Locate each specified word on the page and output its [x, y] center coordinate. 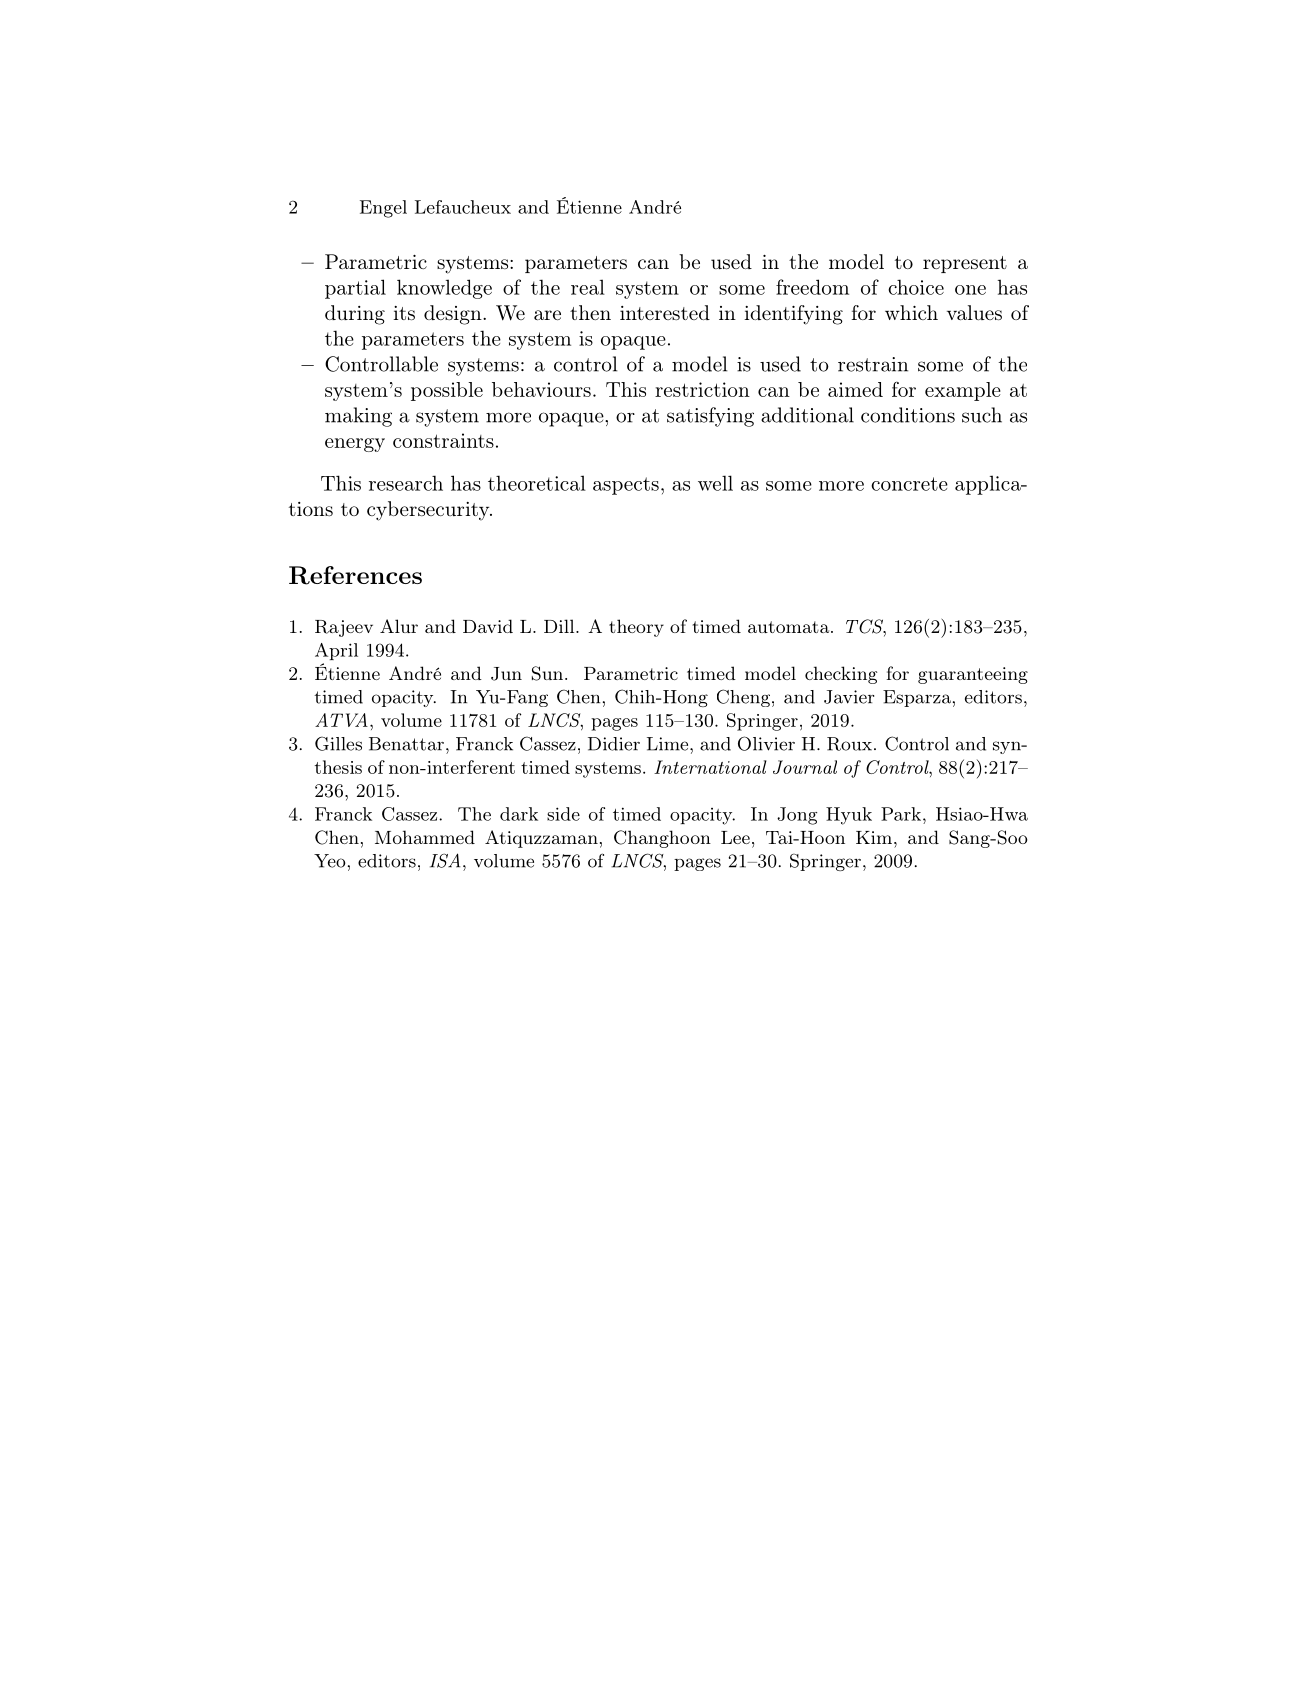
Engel [383, 209]
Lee [735, 837]
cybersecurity [429, 511]
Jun [506, 674]
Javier [849, 697]
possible [447, 391]
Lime [667, 744]
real [588, 287]
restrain [873, 364]
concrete [909, 484]
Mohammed [425, 837]
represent [965, 264]
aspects [626, 486]
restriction [702, 389]
